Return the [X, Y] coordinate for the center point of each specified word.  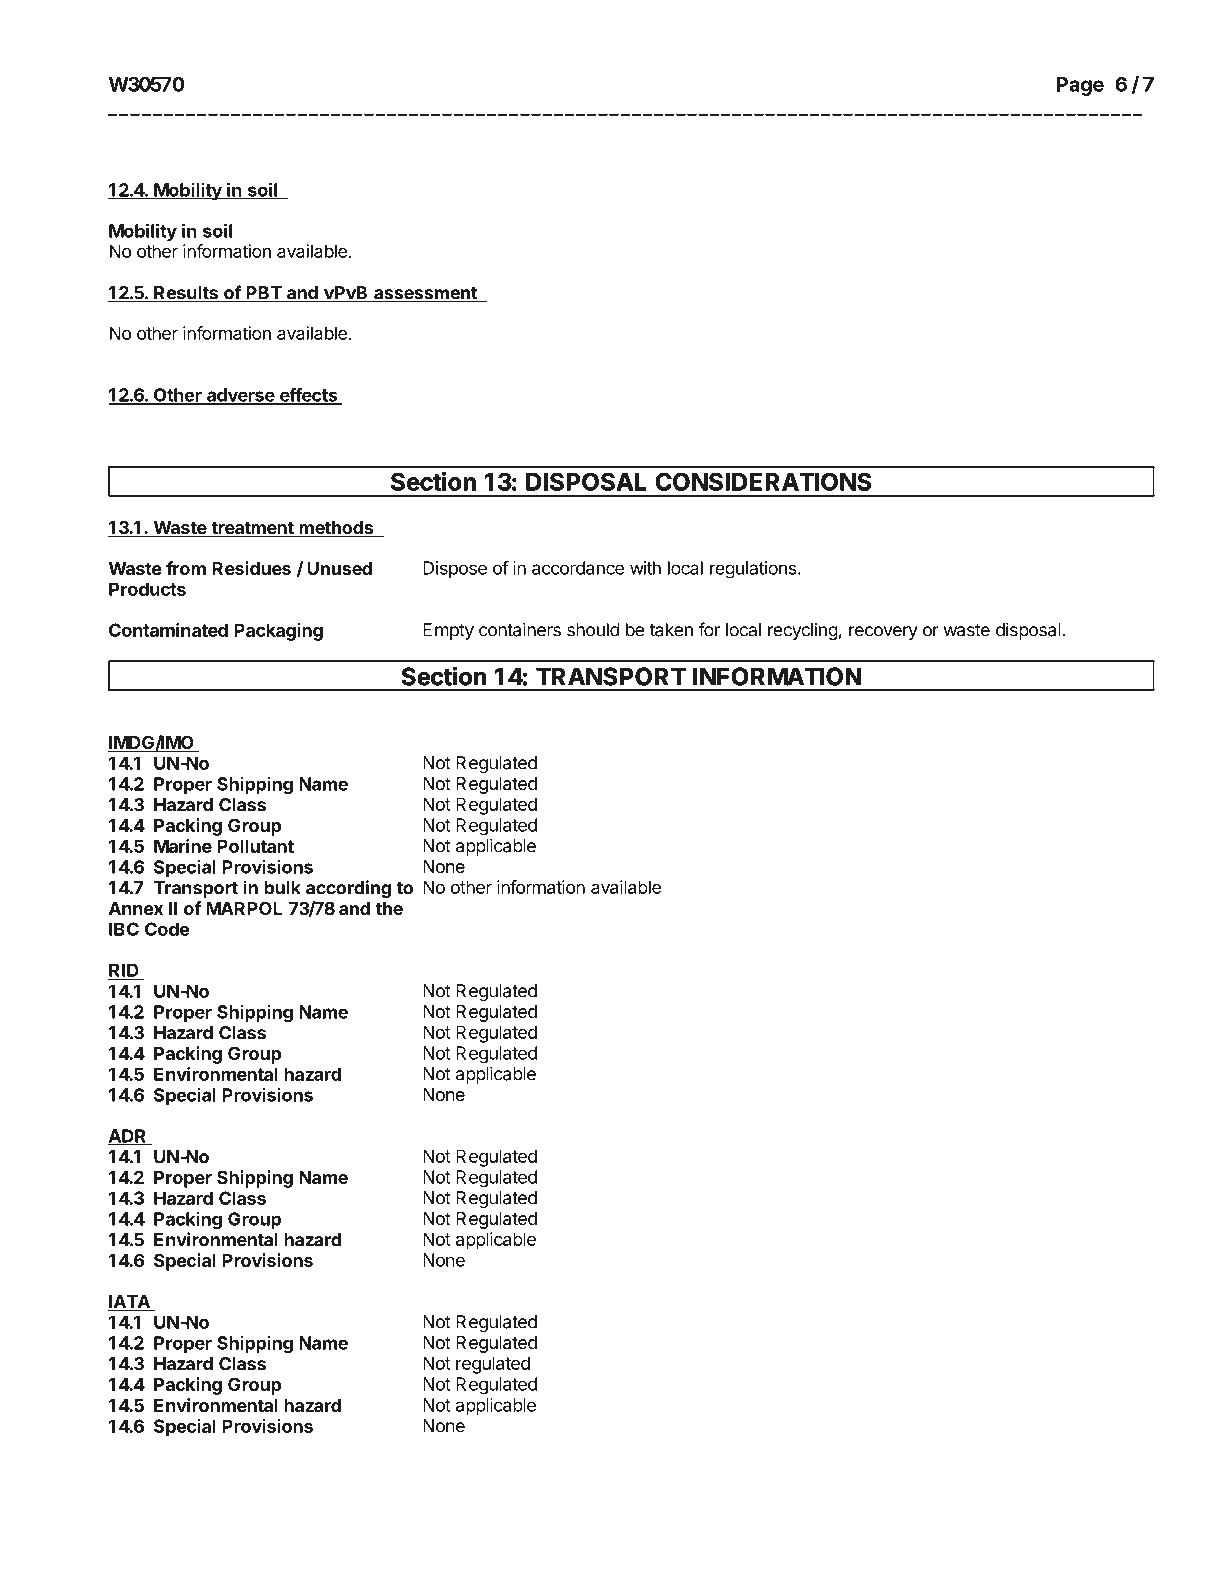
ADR [128, 1137]
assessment [425, 294]
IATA [130, 1303]
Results [186, 294]
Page [1080, 86]
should [593, 630]
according [348, 889]
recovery [883, 633]
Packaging [278, 632]
